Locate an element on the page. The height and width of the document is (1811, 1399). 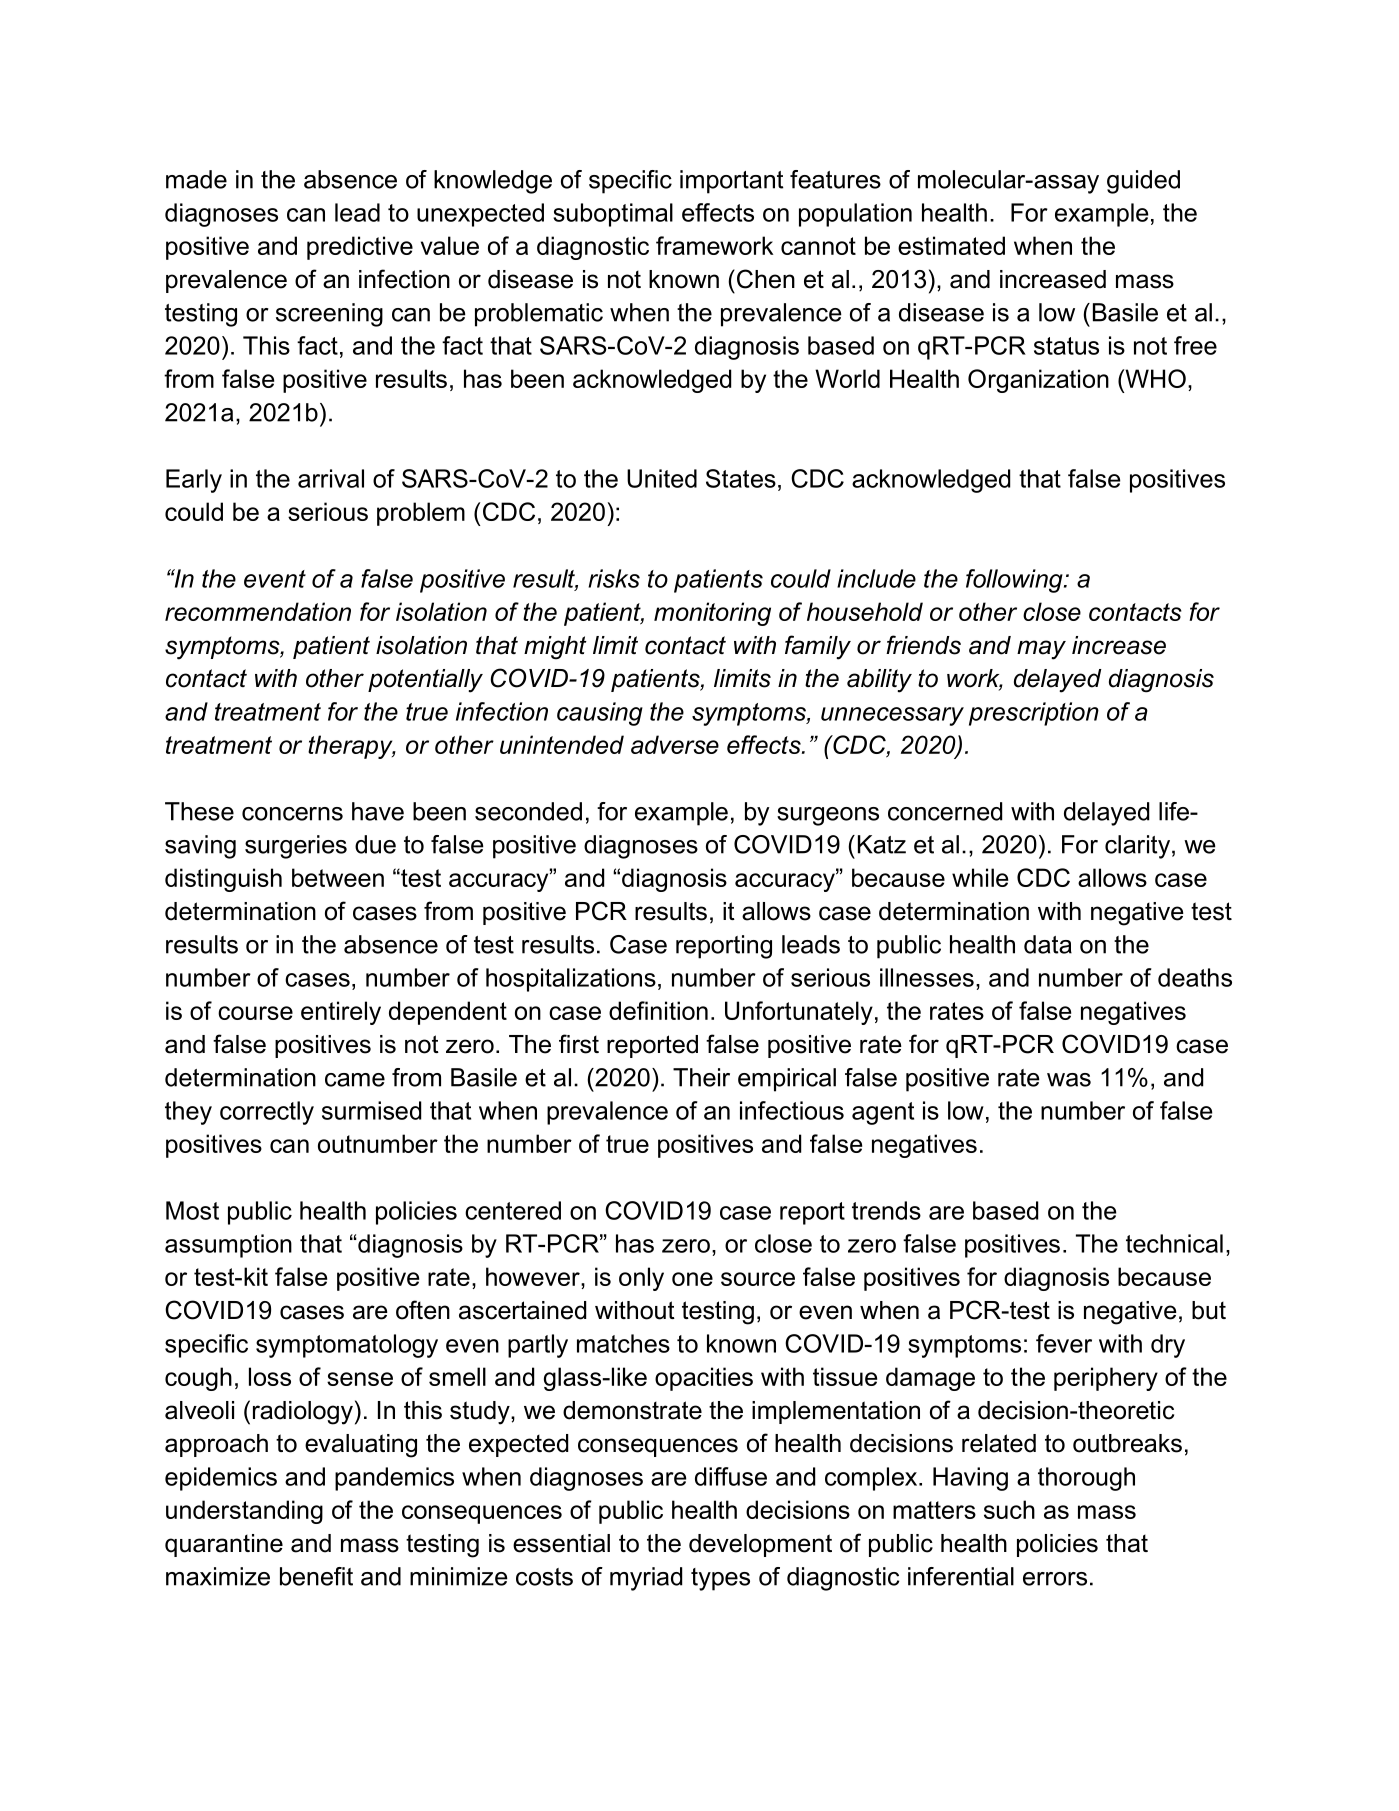
surgeons is located at coordinates (828, 816).
